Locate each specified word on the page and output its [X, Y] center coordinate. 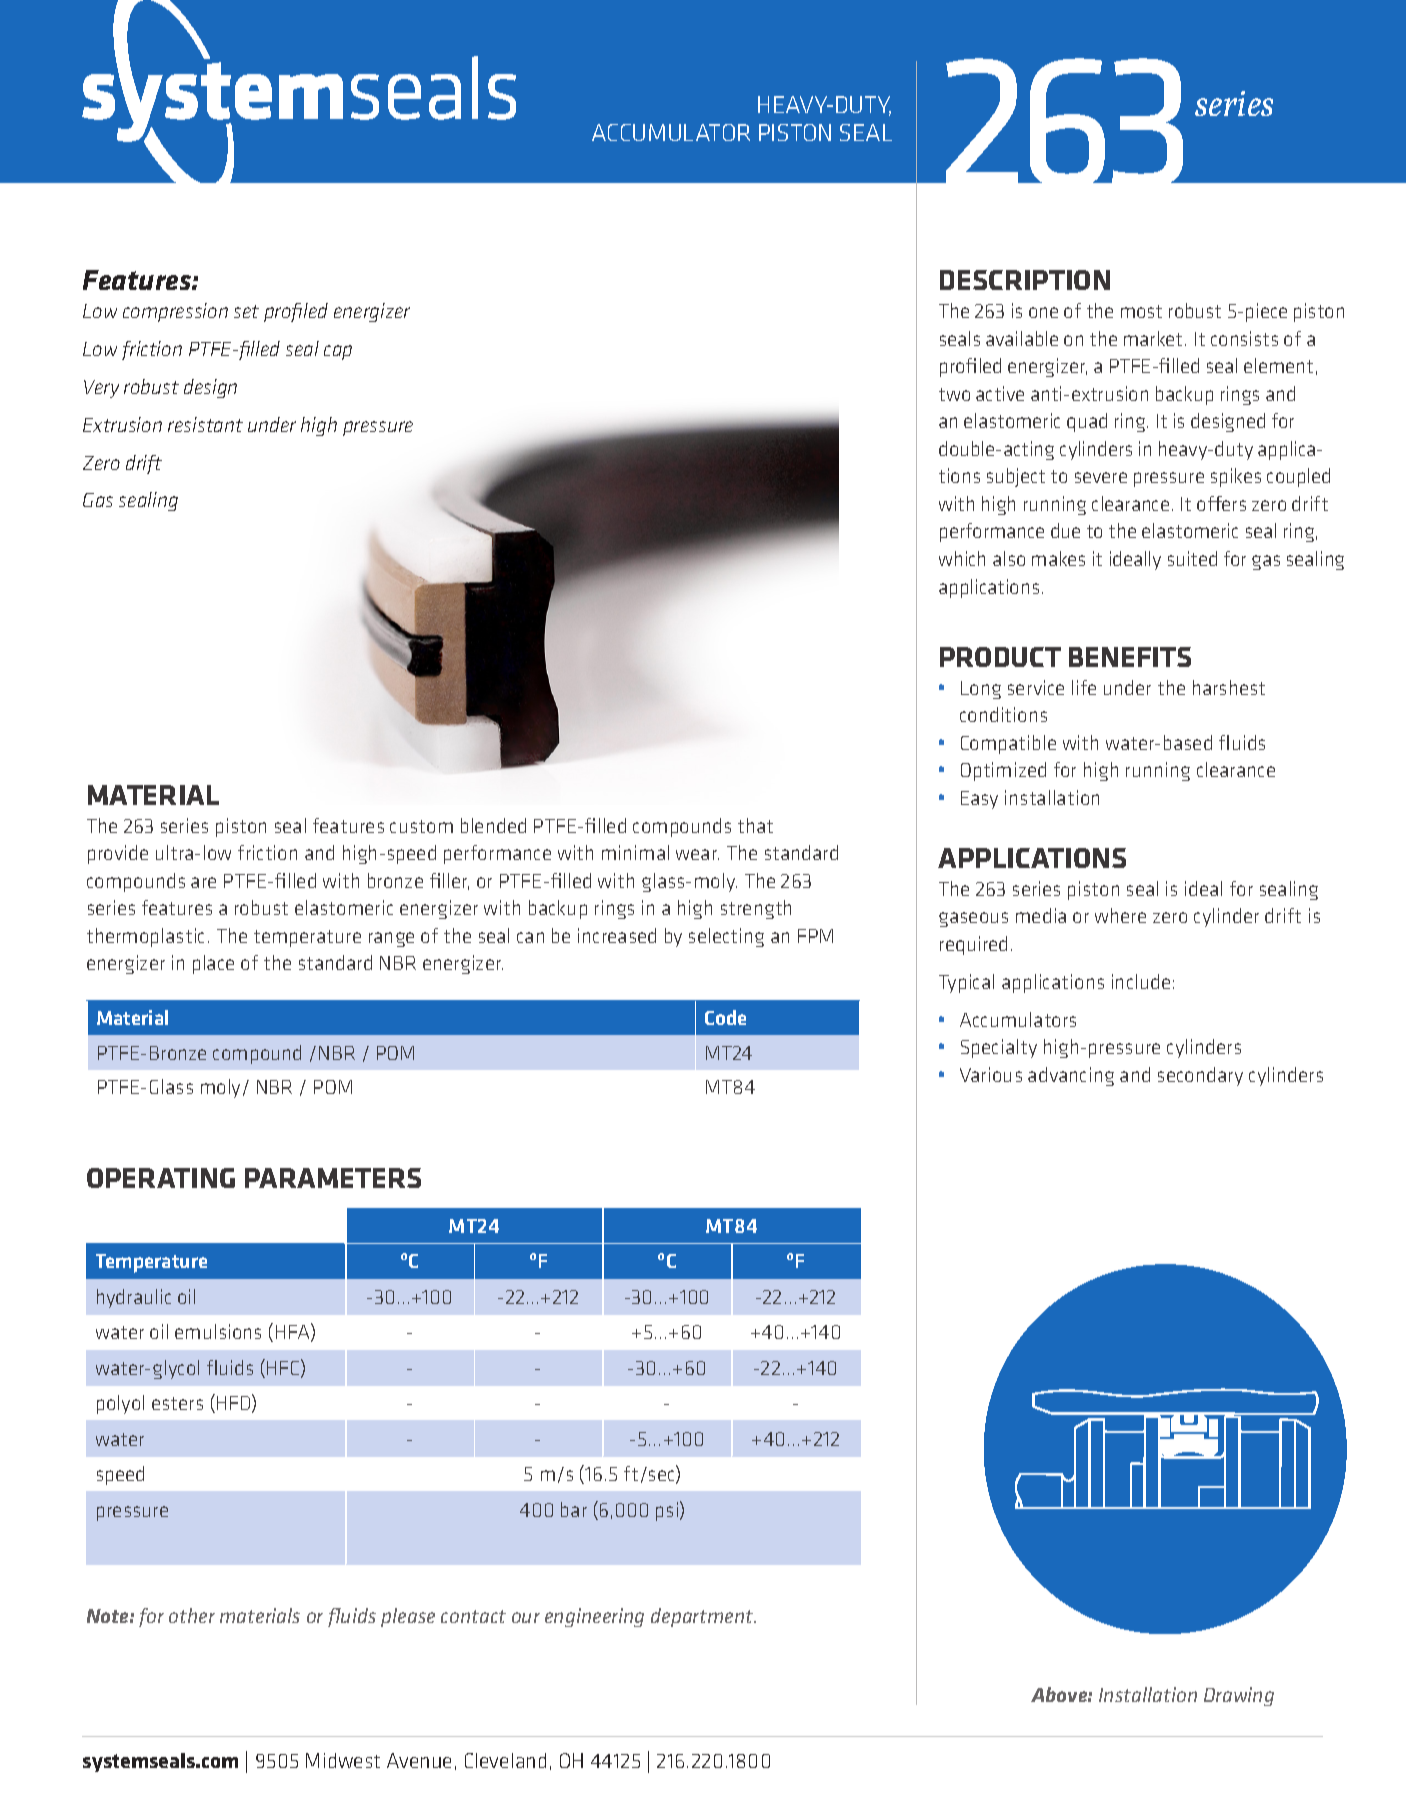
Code [725, 1017]
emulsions [218, 1331]
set [246, 311]
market [1155, 338]
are [203, 882]
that [755, 825]
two [954, 394]
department [703, 1617]
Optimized [1003, 771]
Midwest [343, 1760]
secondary [1200, 1076]
